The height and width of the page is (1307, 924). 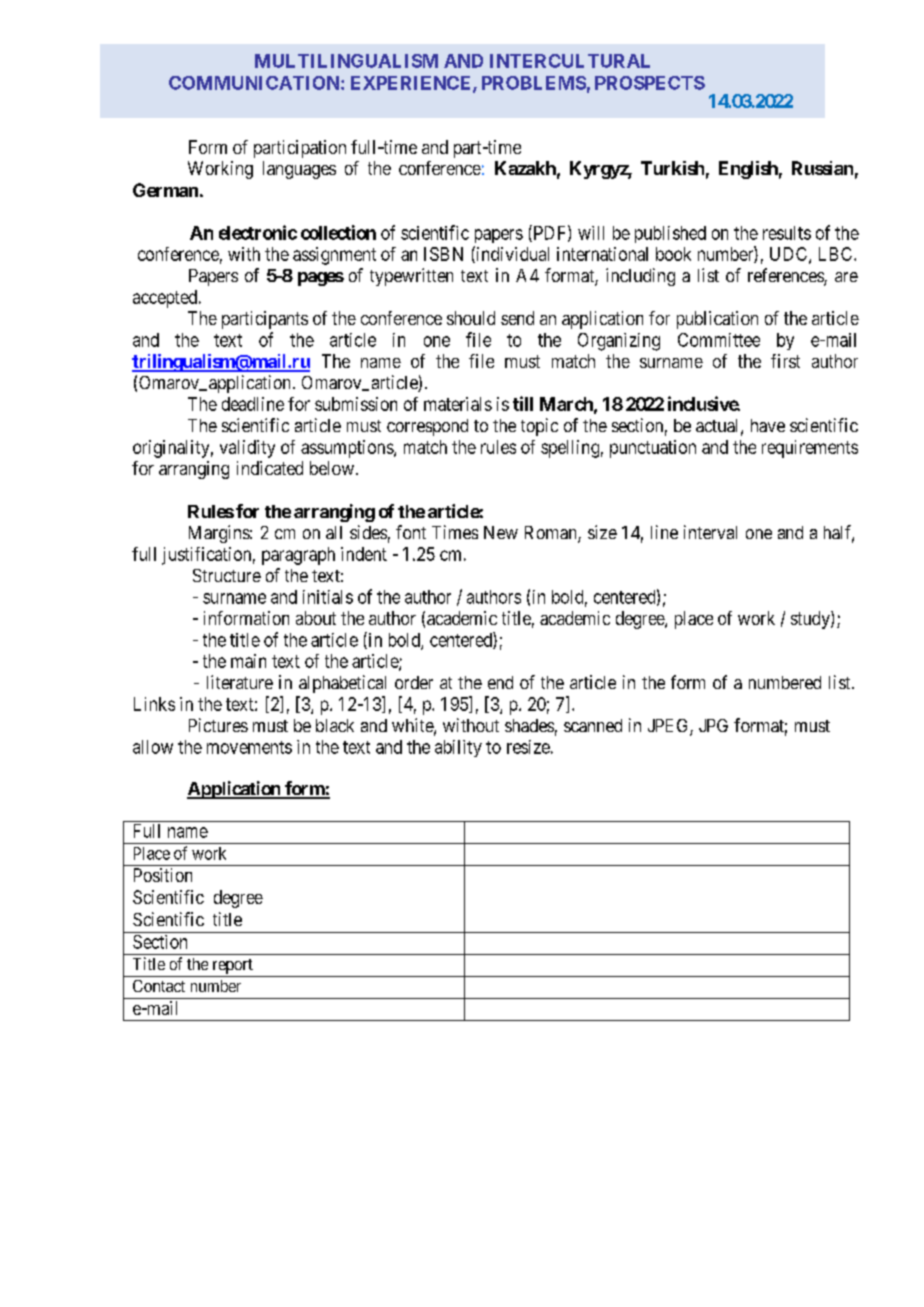 I want to click on Structure, so click(x=227, y=575).
